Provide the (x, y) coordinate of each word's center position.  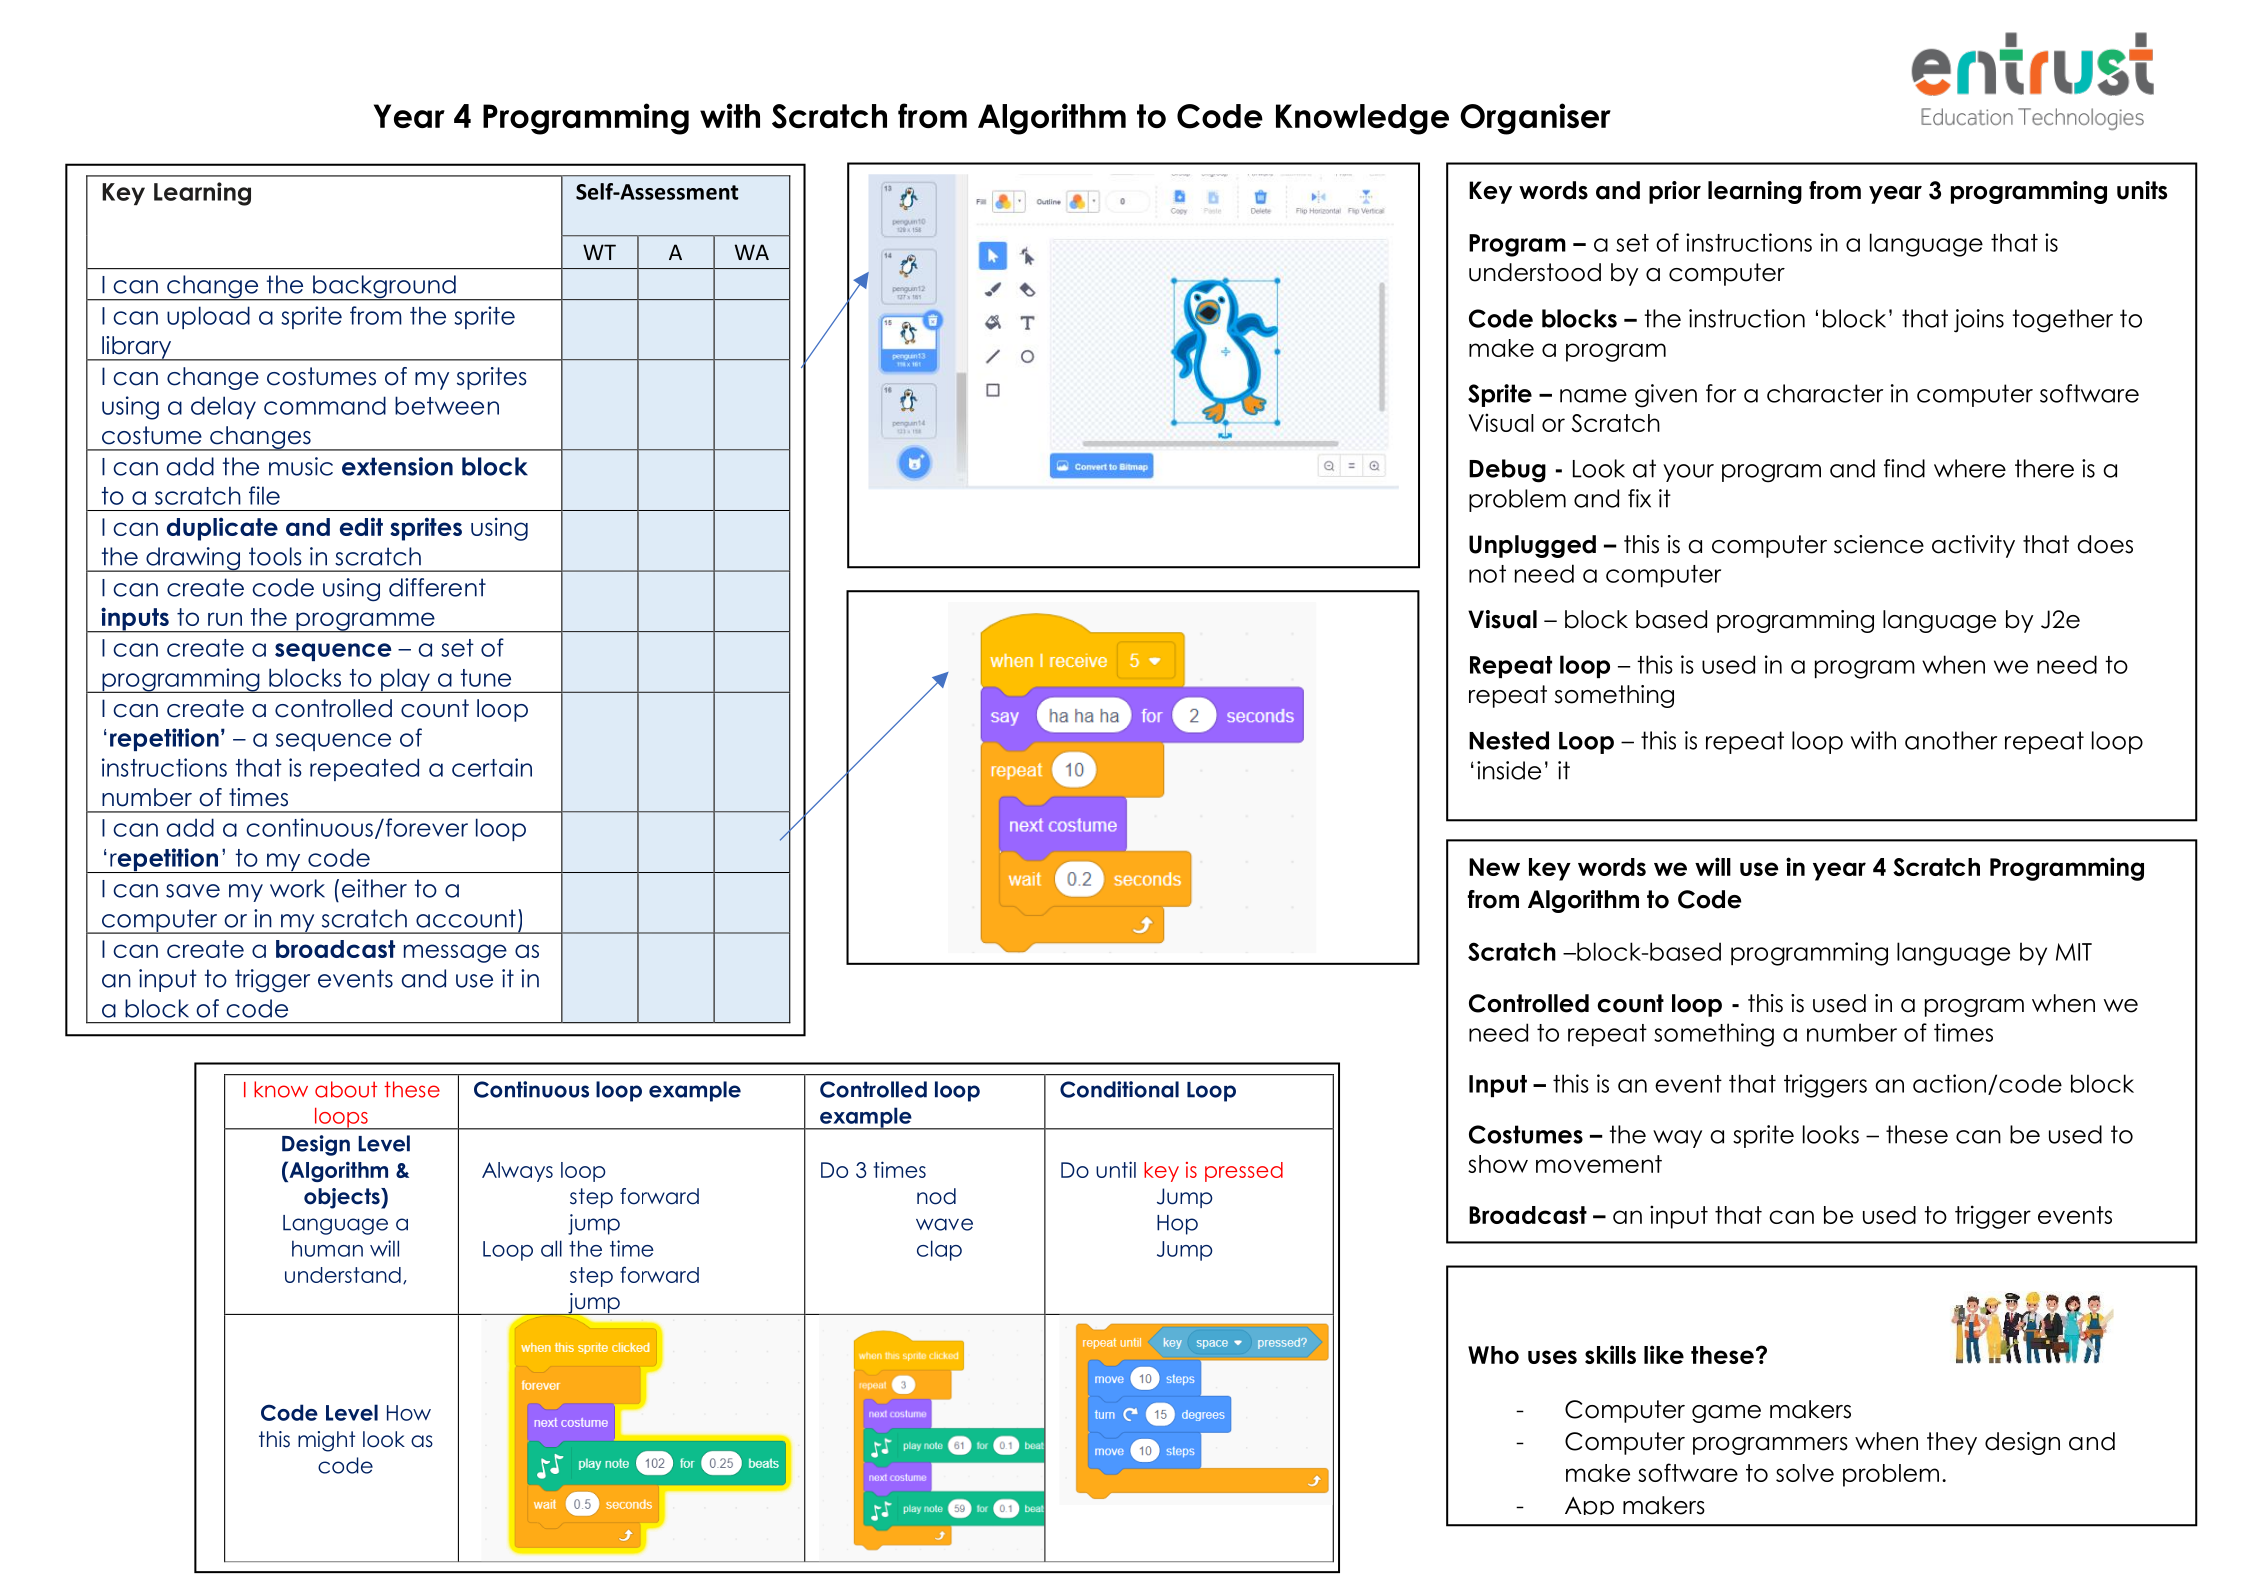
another (1951, 740)
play (405, 680)
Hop (1177, 1225)
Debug (1507, 471)
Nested (1509, 740)
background (384, 288)
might (326, 1441)
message (455, 953)
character (1825, 393)
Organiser (1535, 119)
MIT (2074, 952)
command (325, 405)
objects (343, 1198)
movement (1599, 1164)
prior (1675, 192)
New (1494, 867)
